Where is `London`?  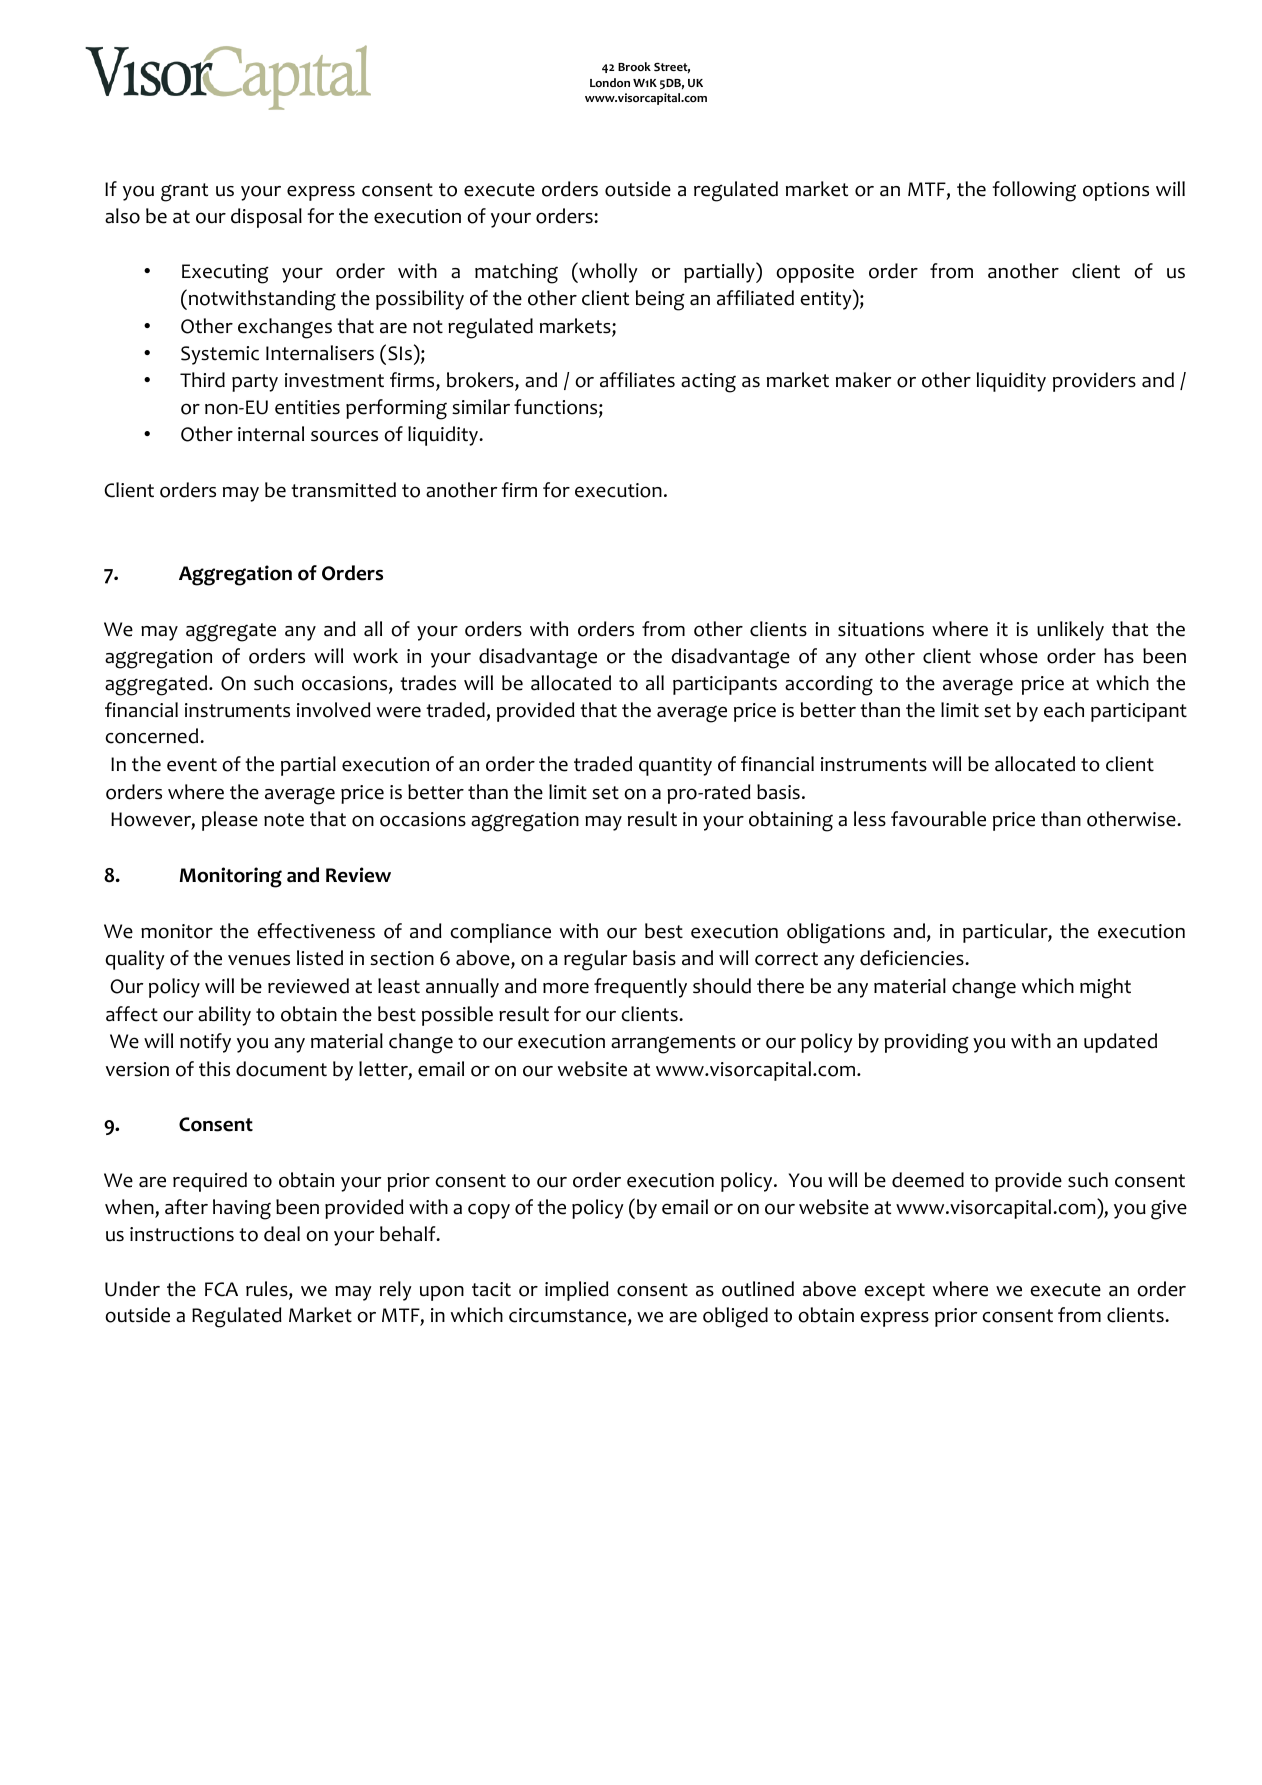 London is located at coordinates (610, 83).
